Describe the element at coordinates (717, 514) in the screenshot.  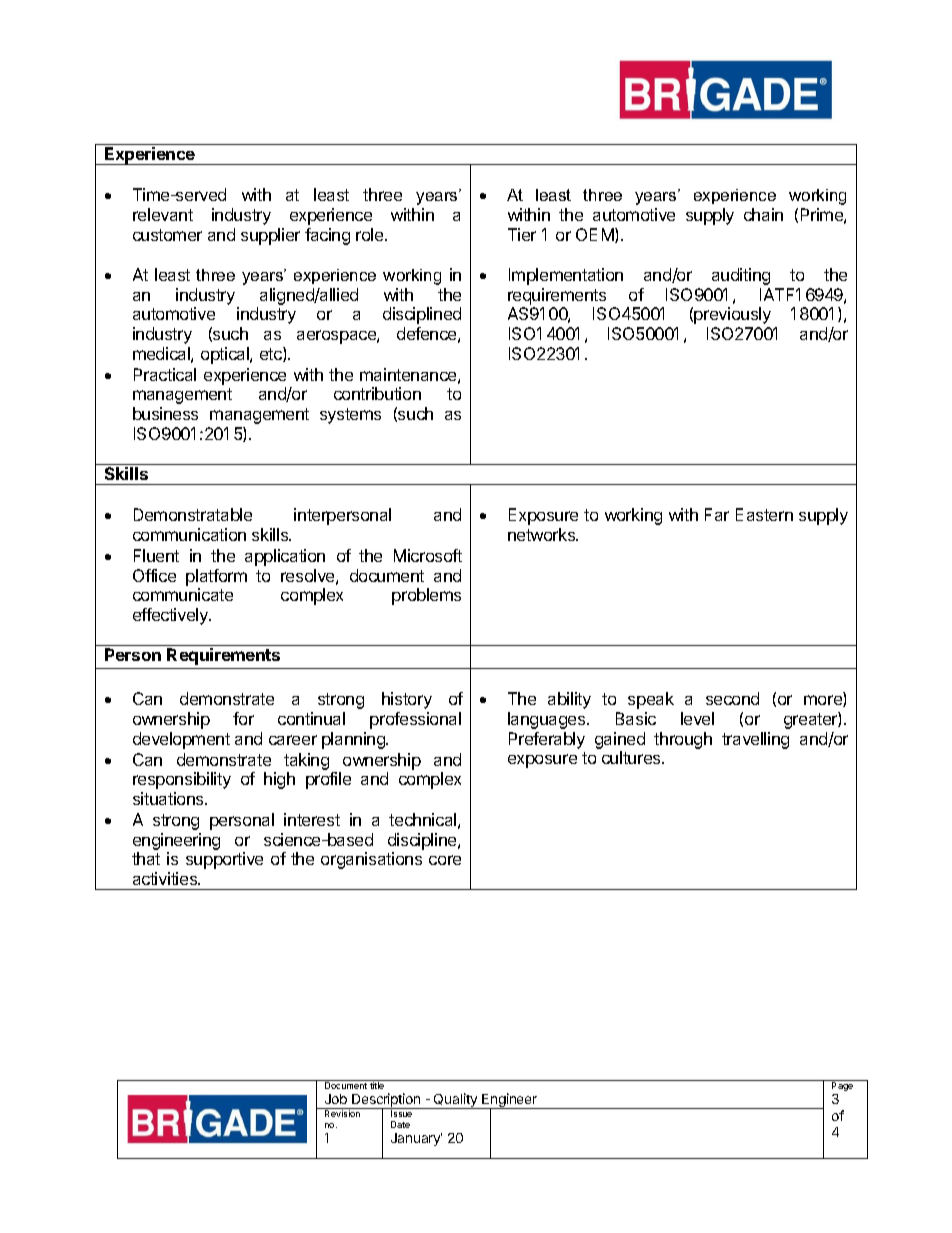
I see `Far` at that location.
